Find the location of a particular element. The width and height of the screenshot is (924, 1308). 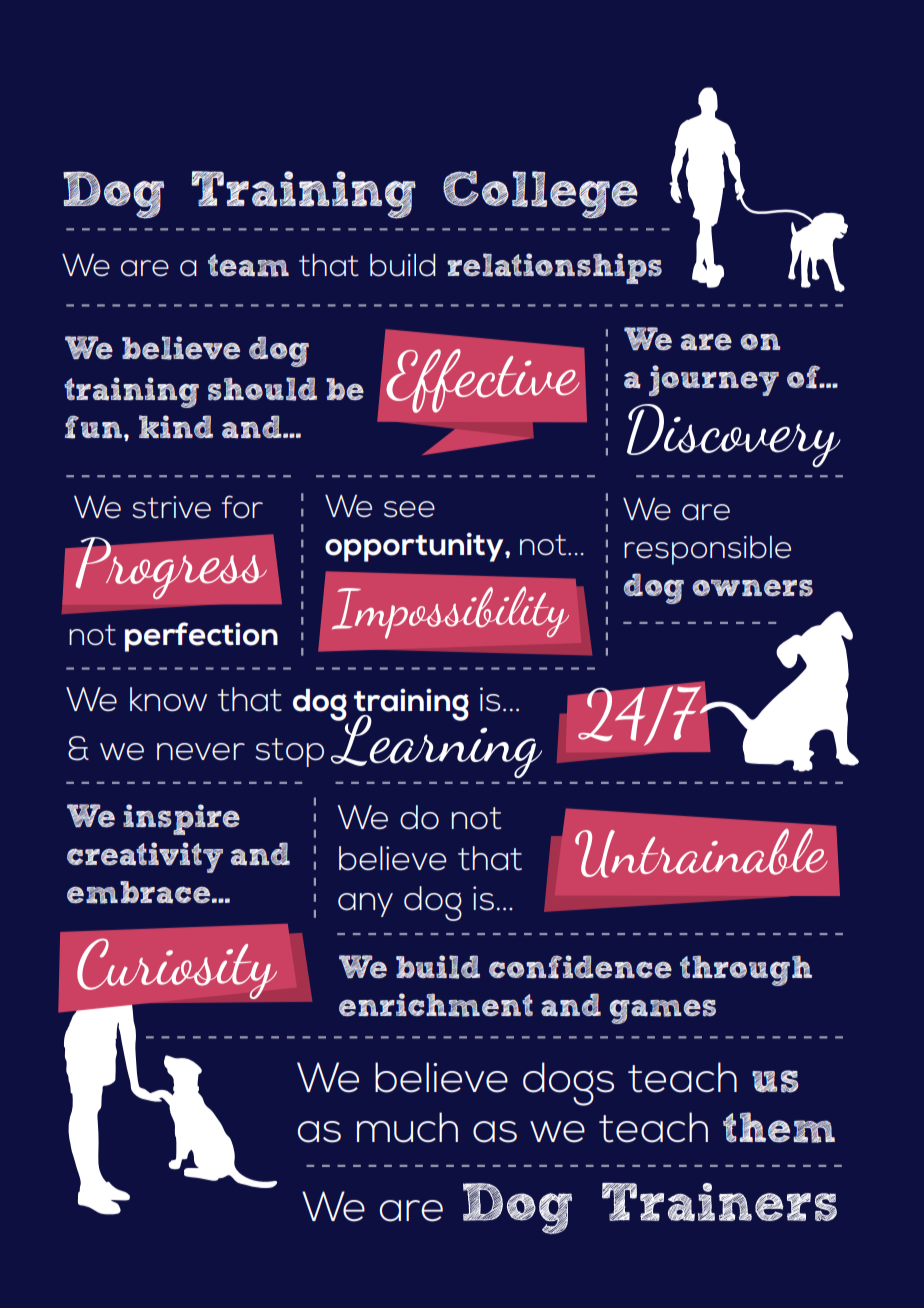

team is located at coordinates (248, 265).
